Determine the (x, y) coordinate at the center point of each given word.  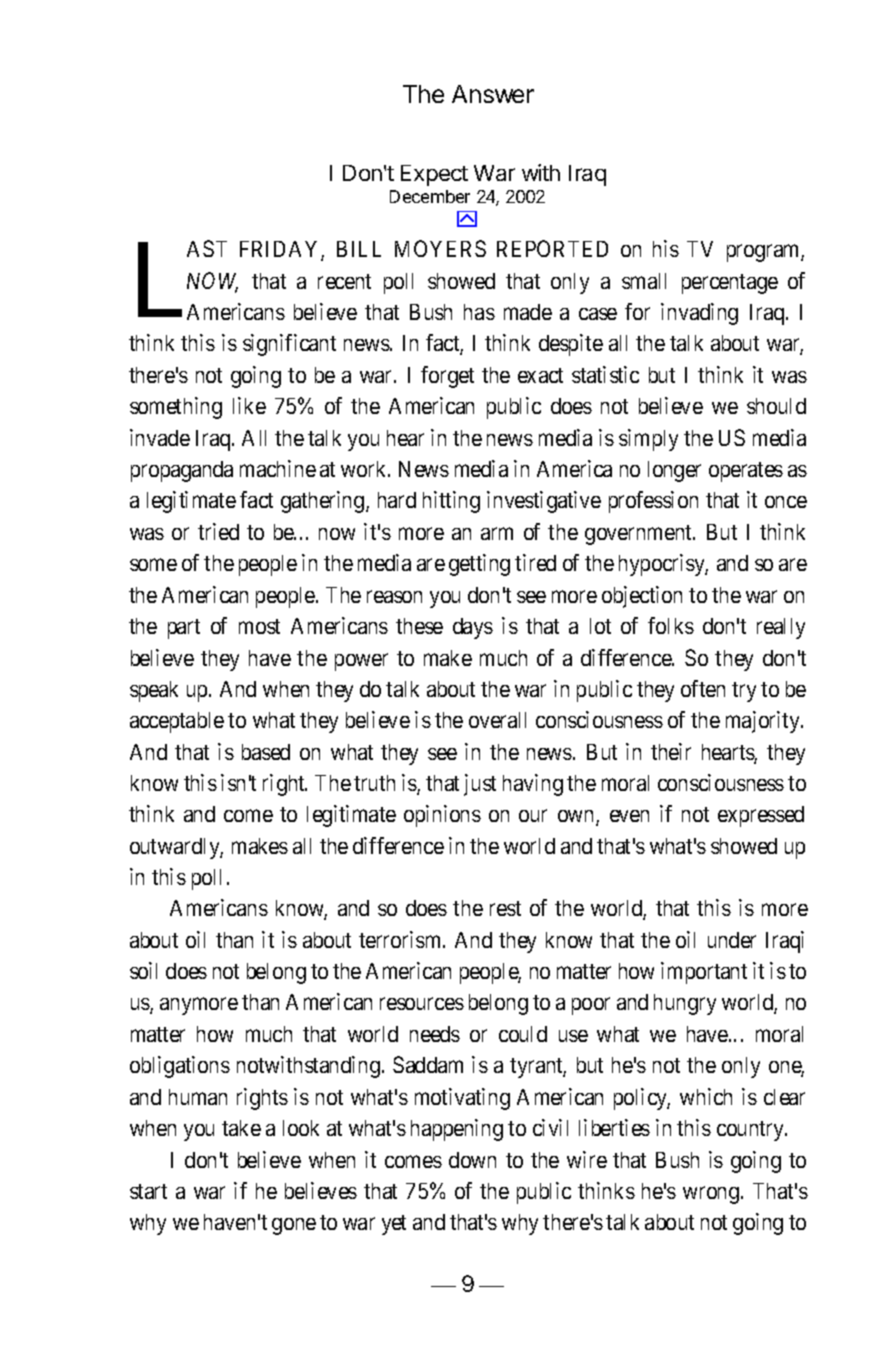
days (473, 628)
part (184, 629)
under (732, 940)
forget (447, 377)
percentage (730, 284)
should (776, 406)
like (249, 405)
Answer (493, 94)
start (148, 1191)
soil (143, 970)
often (703, 688)
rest (505, 908)
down (472, 1160)
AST (207, 248)
